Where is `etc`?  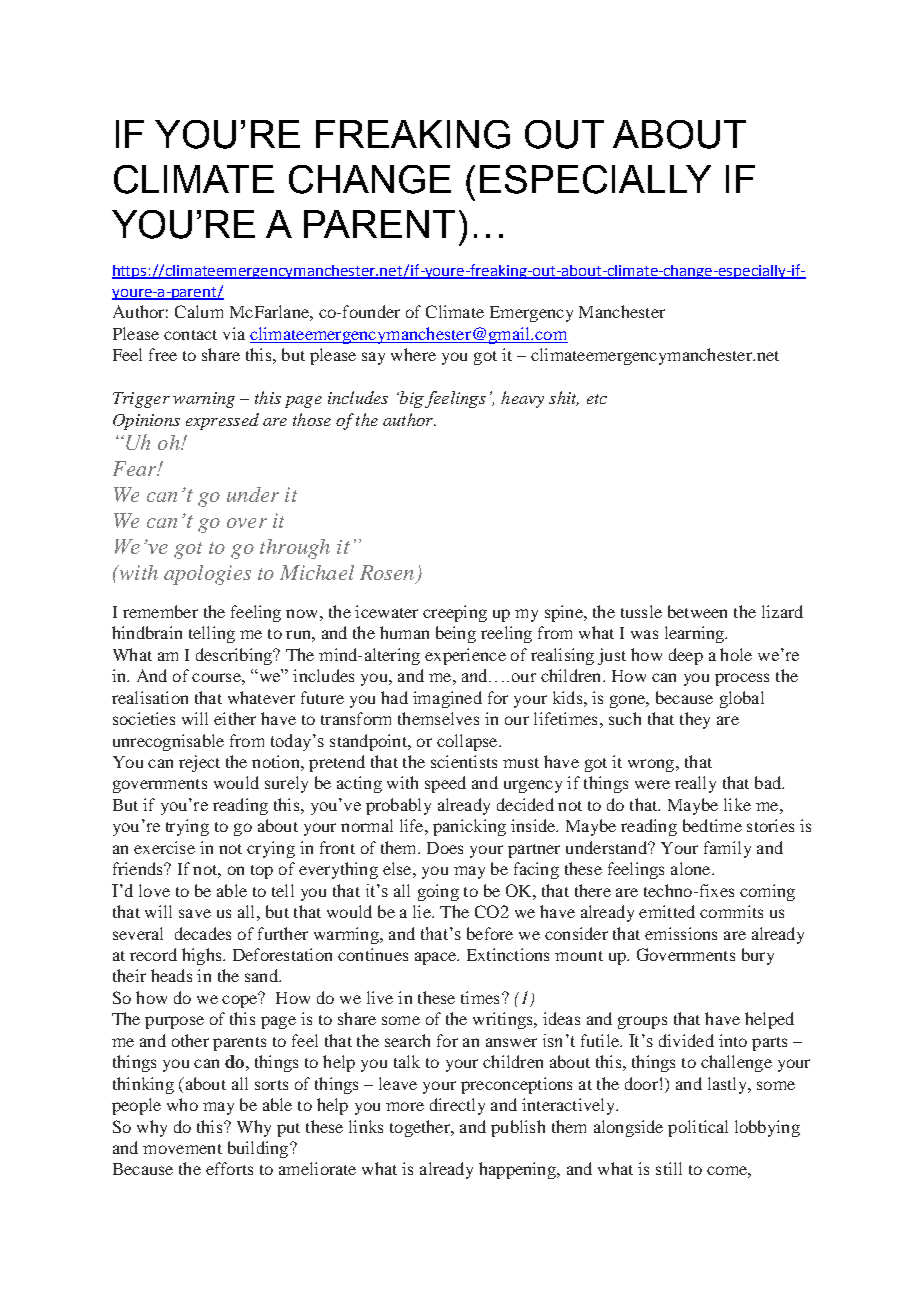
etc is located at coordinates (597, 399).
